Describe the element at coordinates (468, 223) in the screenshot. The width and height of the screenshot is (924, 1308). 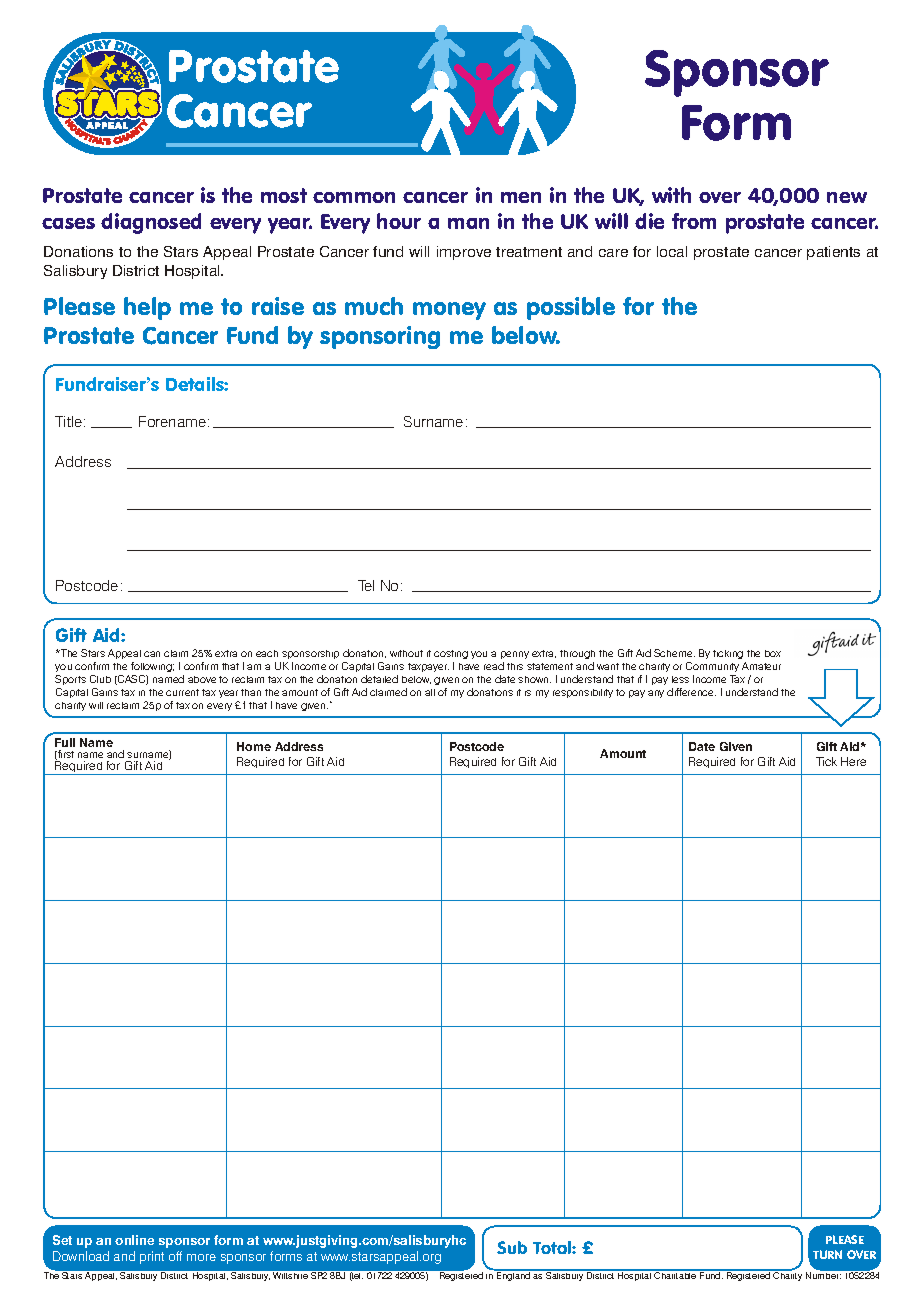
I see `man` at that location.
